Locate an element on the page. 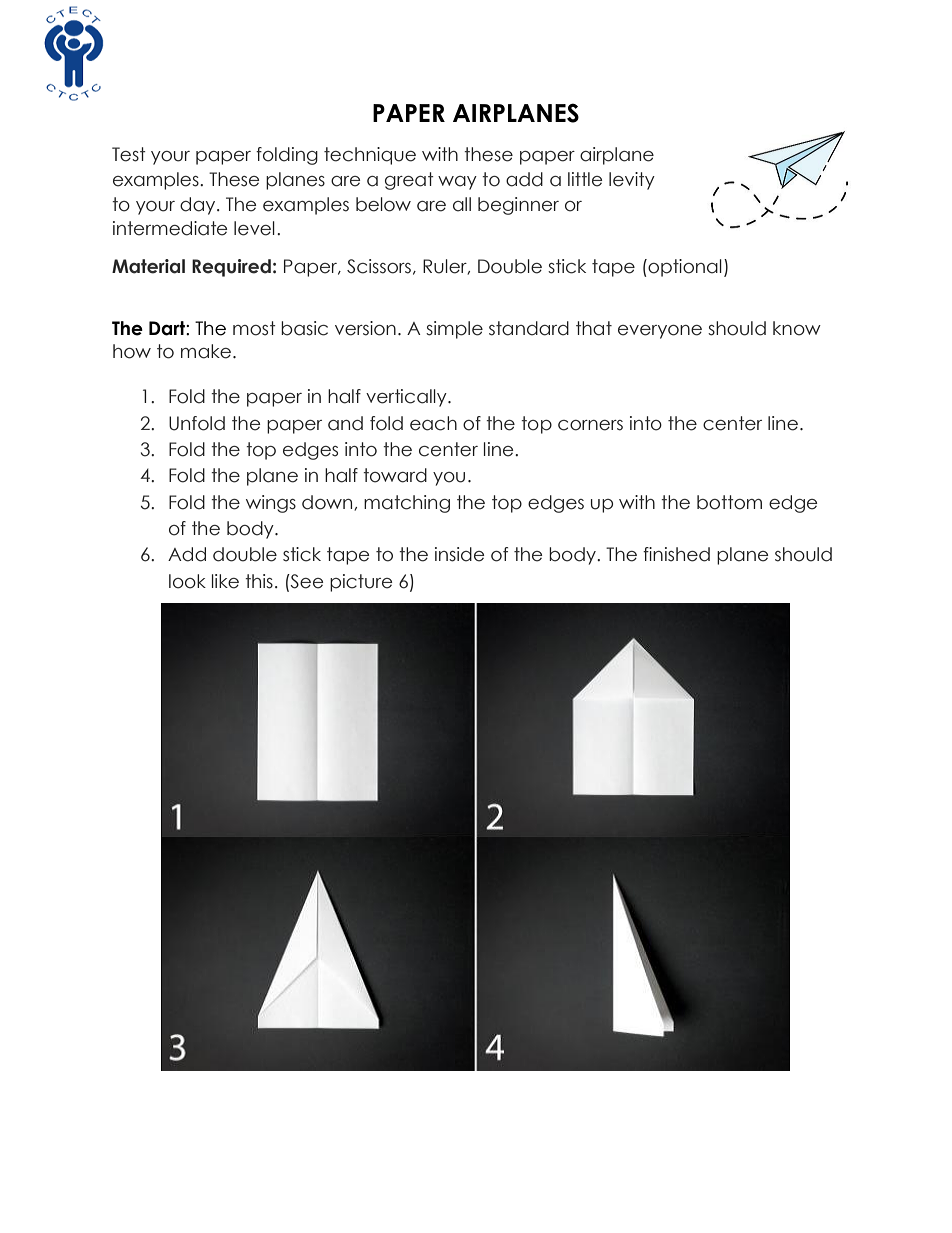  way is located at coordinates (457, 183).
